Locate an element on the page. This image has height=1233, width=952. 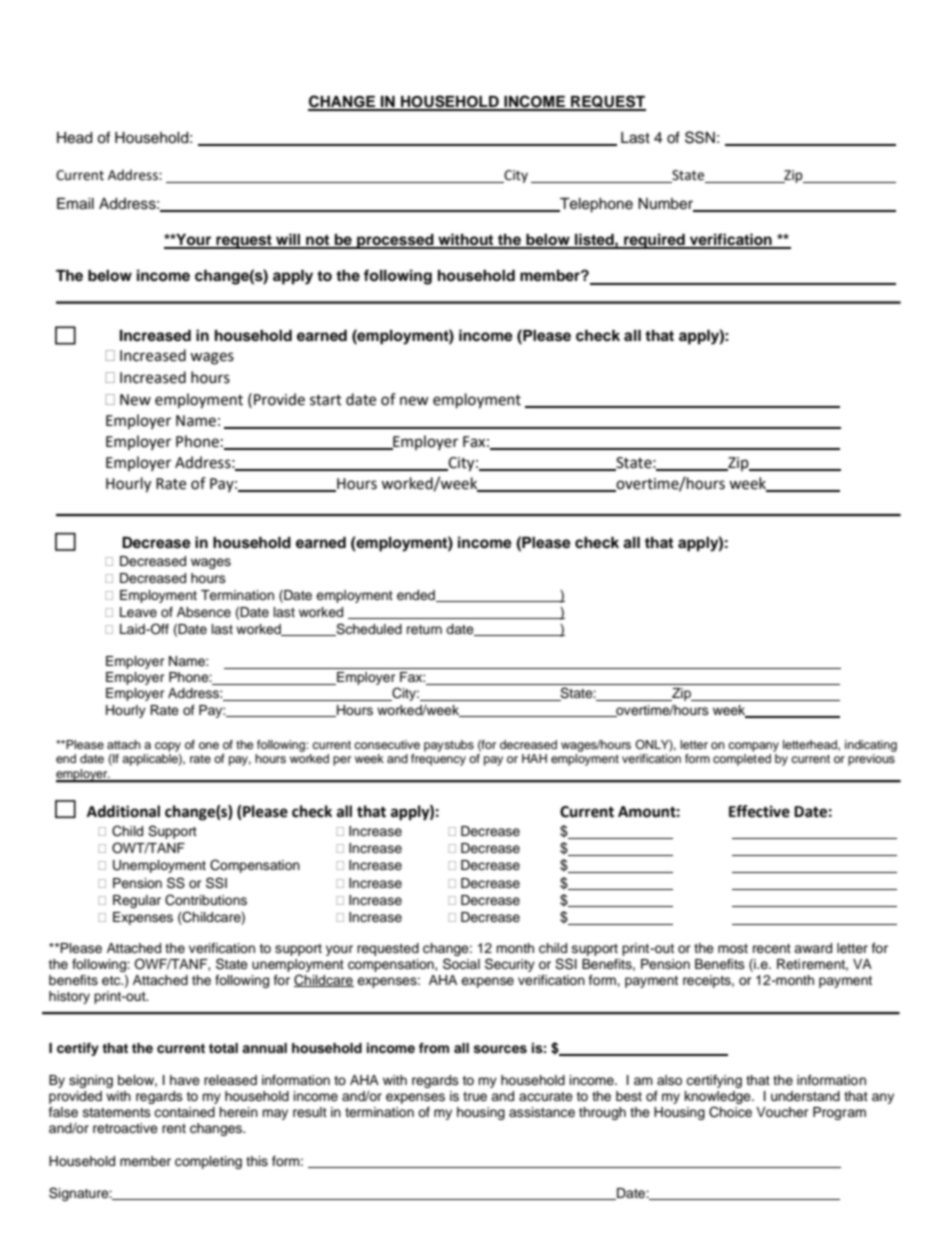
true is located at coordinates (475, 1096).
